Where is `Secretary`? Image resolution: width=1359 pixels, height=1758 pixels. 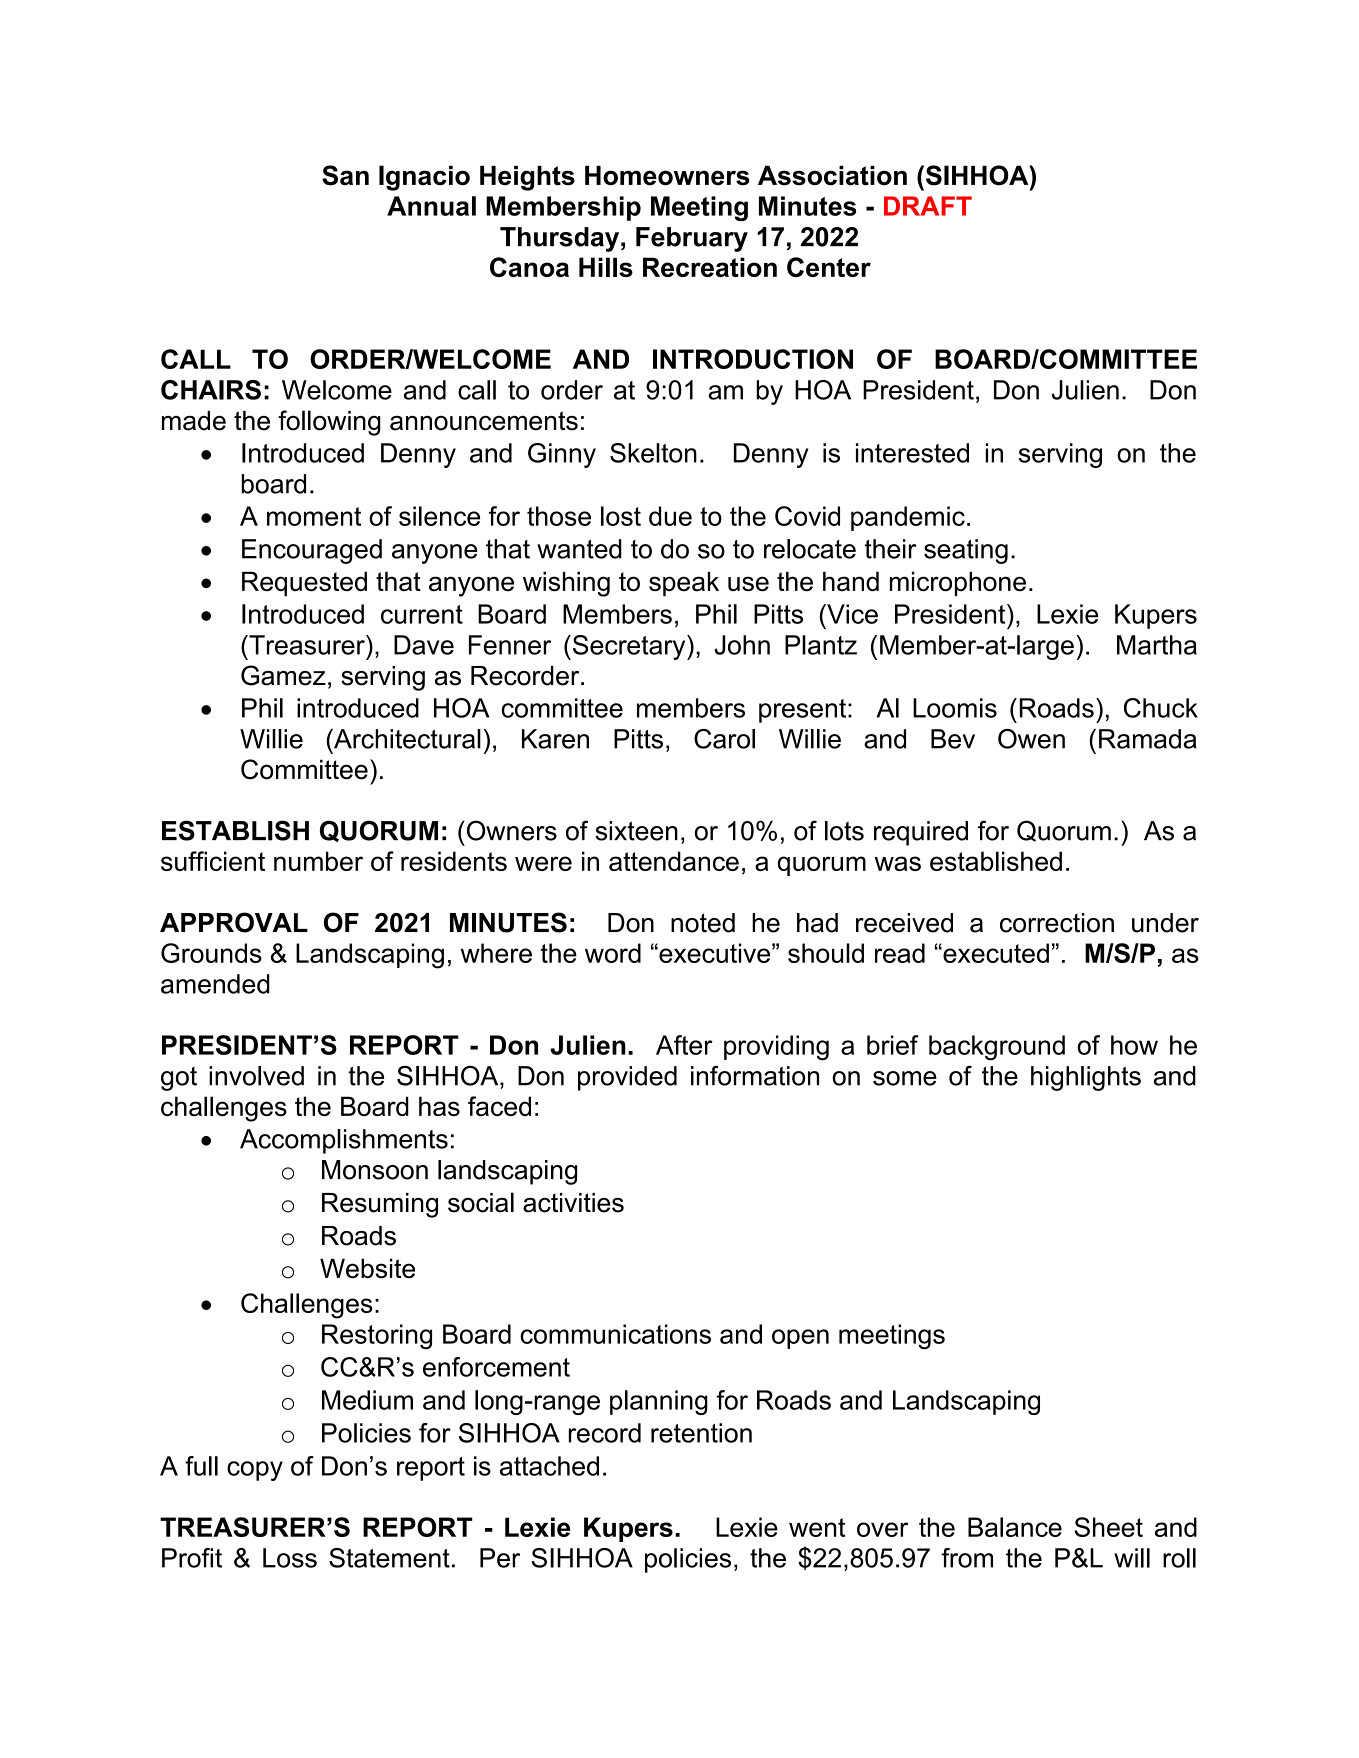
Secretary is located at coordinates (630, 647).
